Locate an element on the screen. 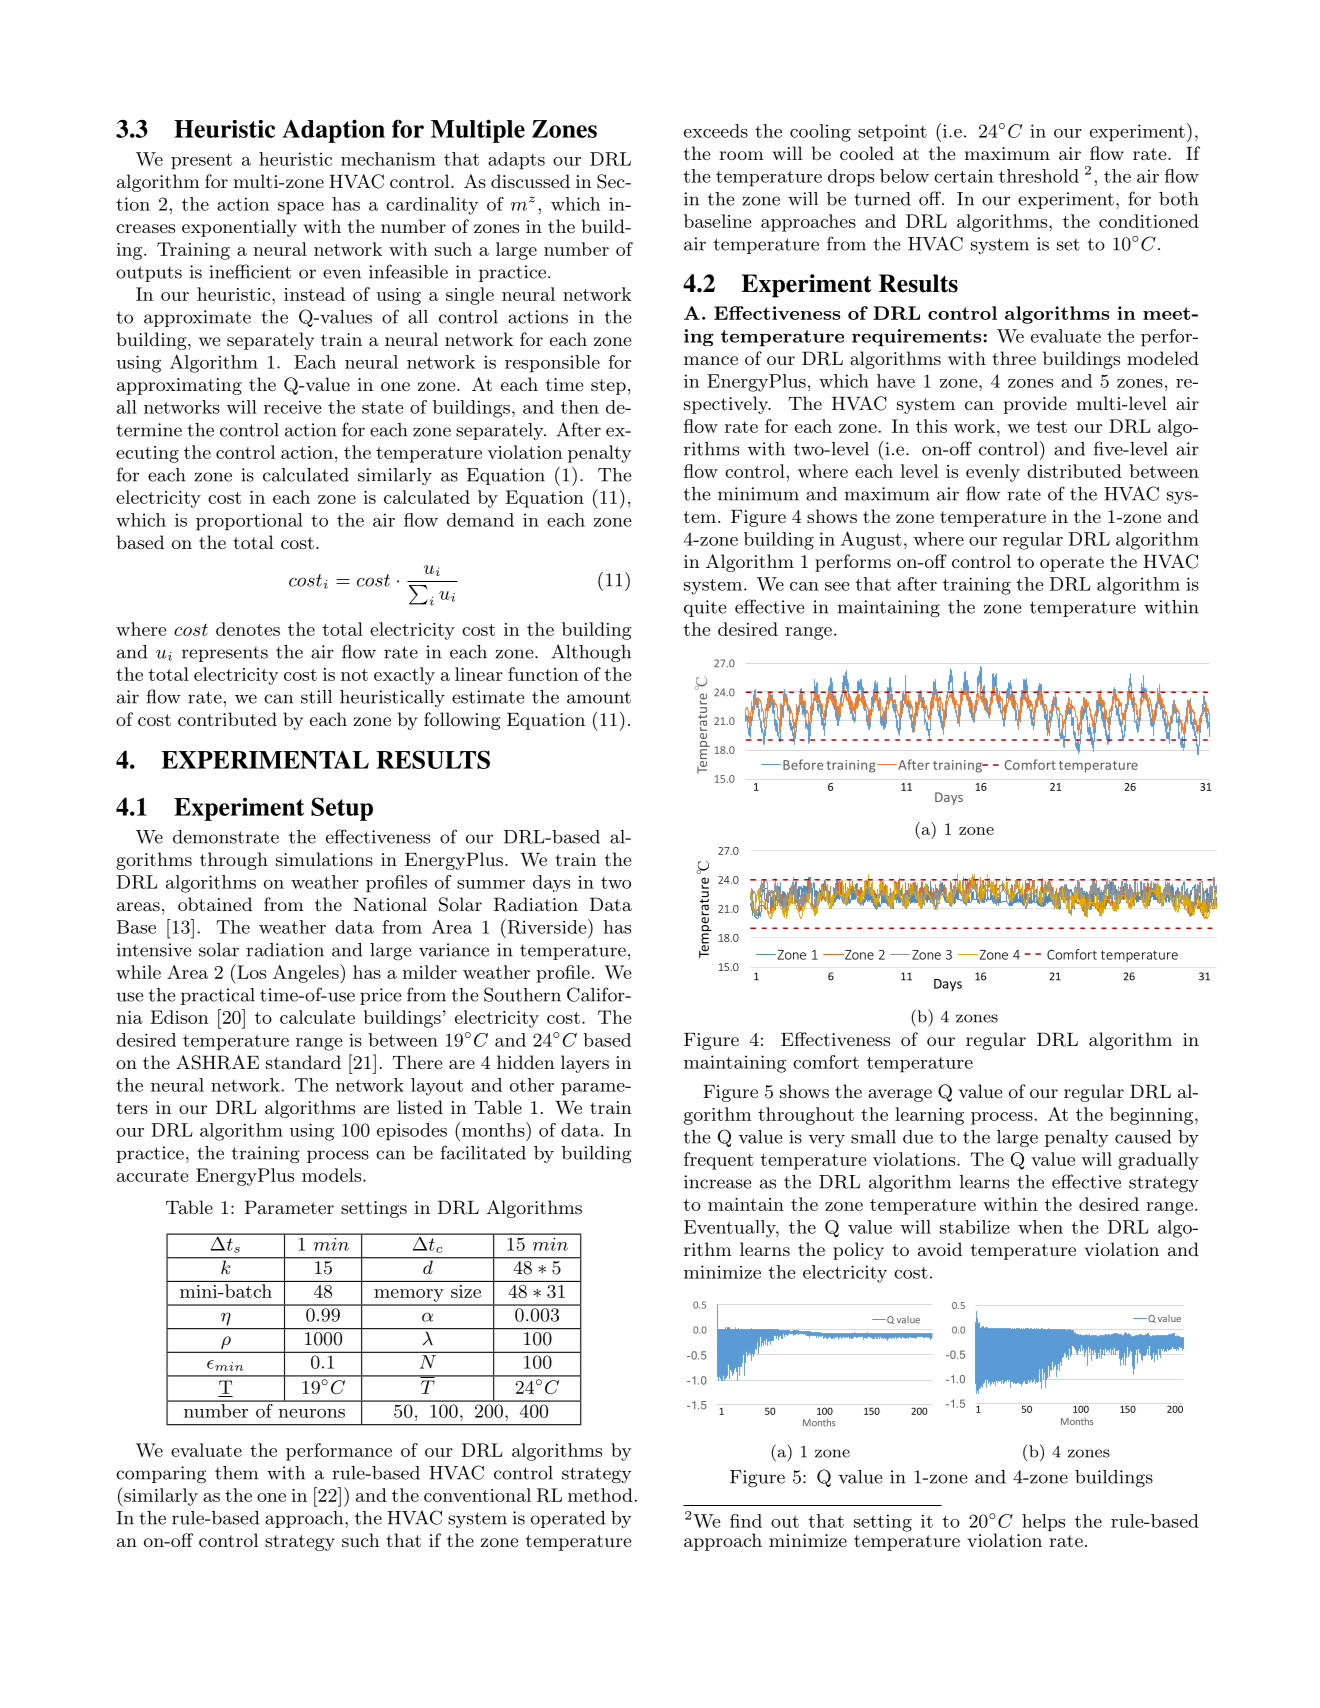  method is located at coordinates (600, 1495).
